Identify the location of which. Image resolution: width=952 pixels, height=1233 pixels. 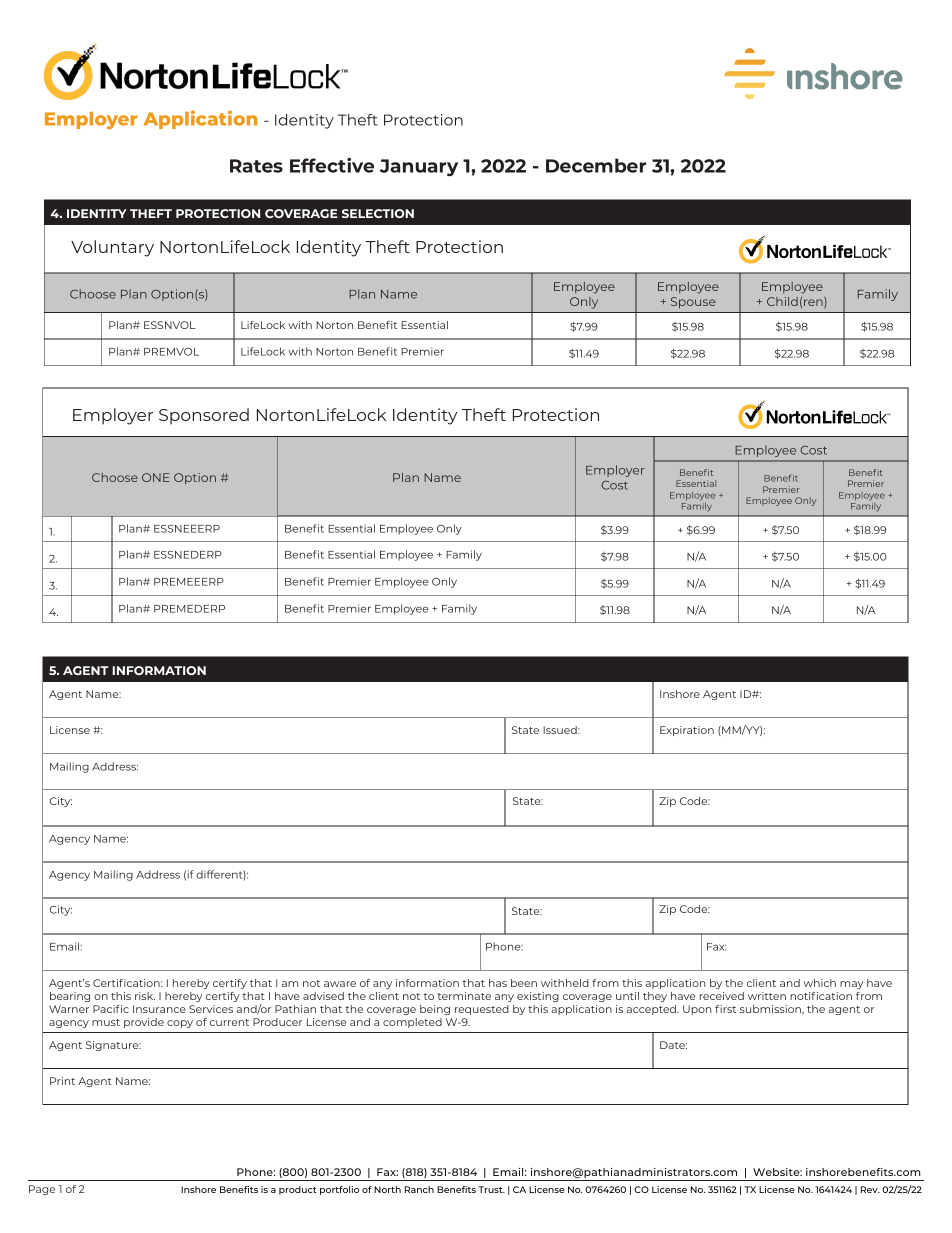
(820, 983).
